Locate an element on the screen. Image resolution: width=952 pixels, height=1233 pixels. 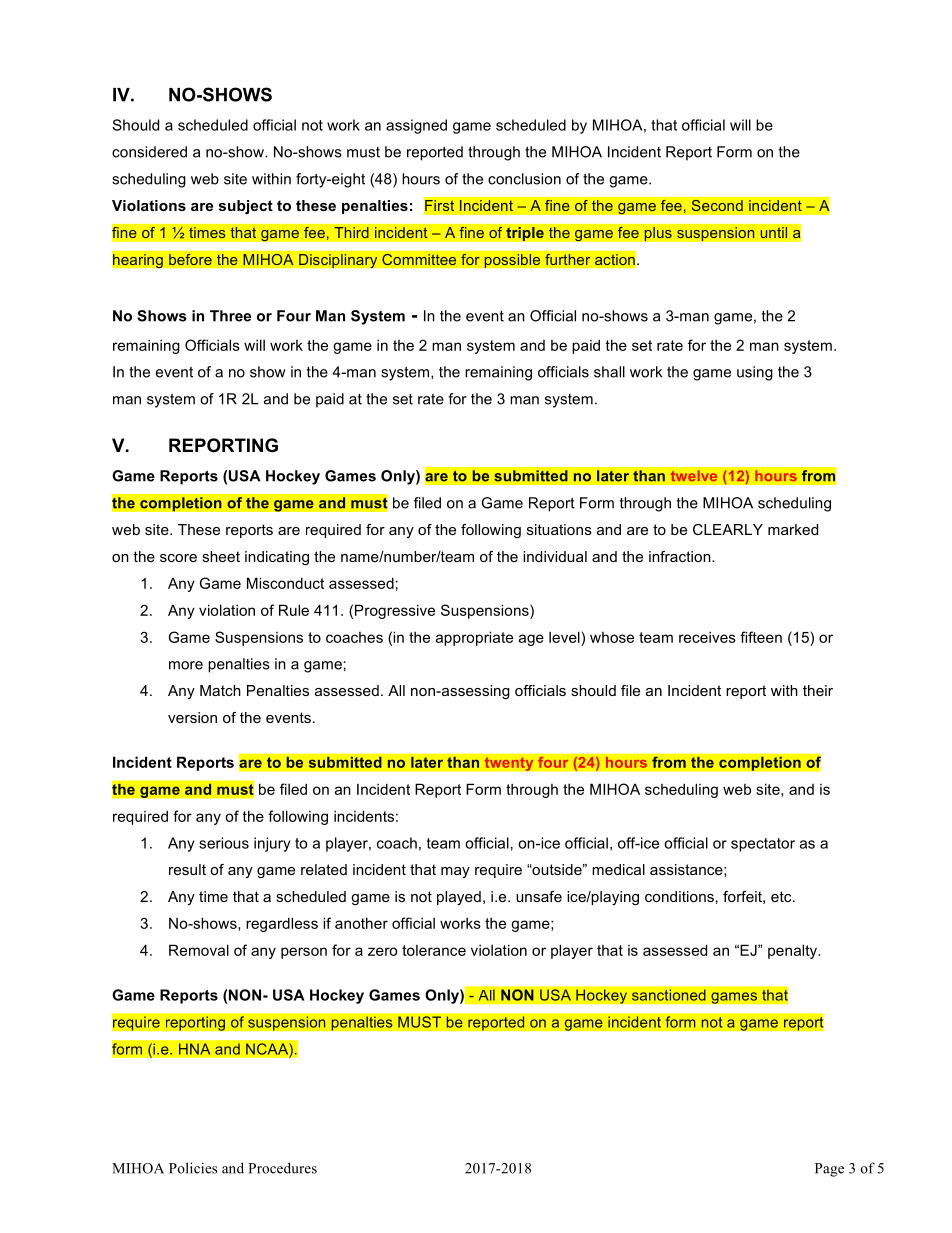
conclusion is located at coordinates (524, 179).
